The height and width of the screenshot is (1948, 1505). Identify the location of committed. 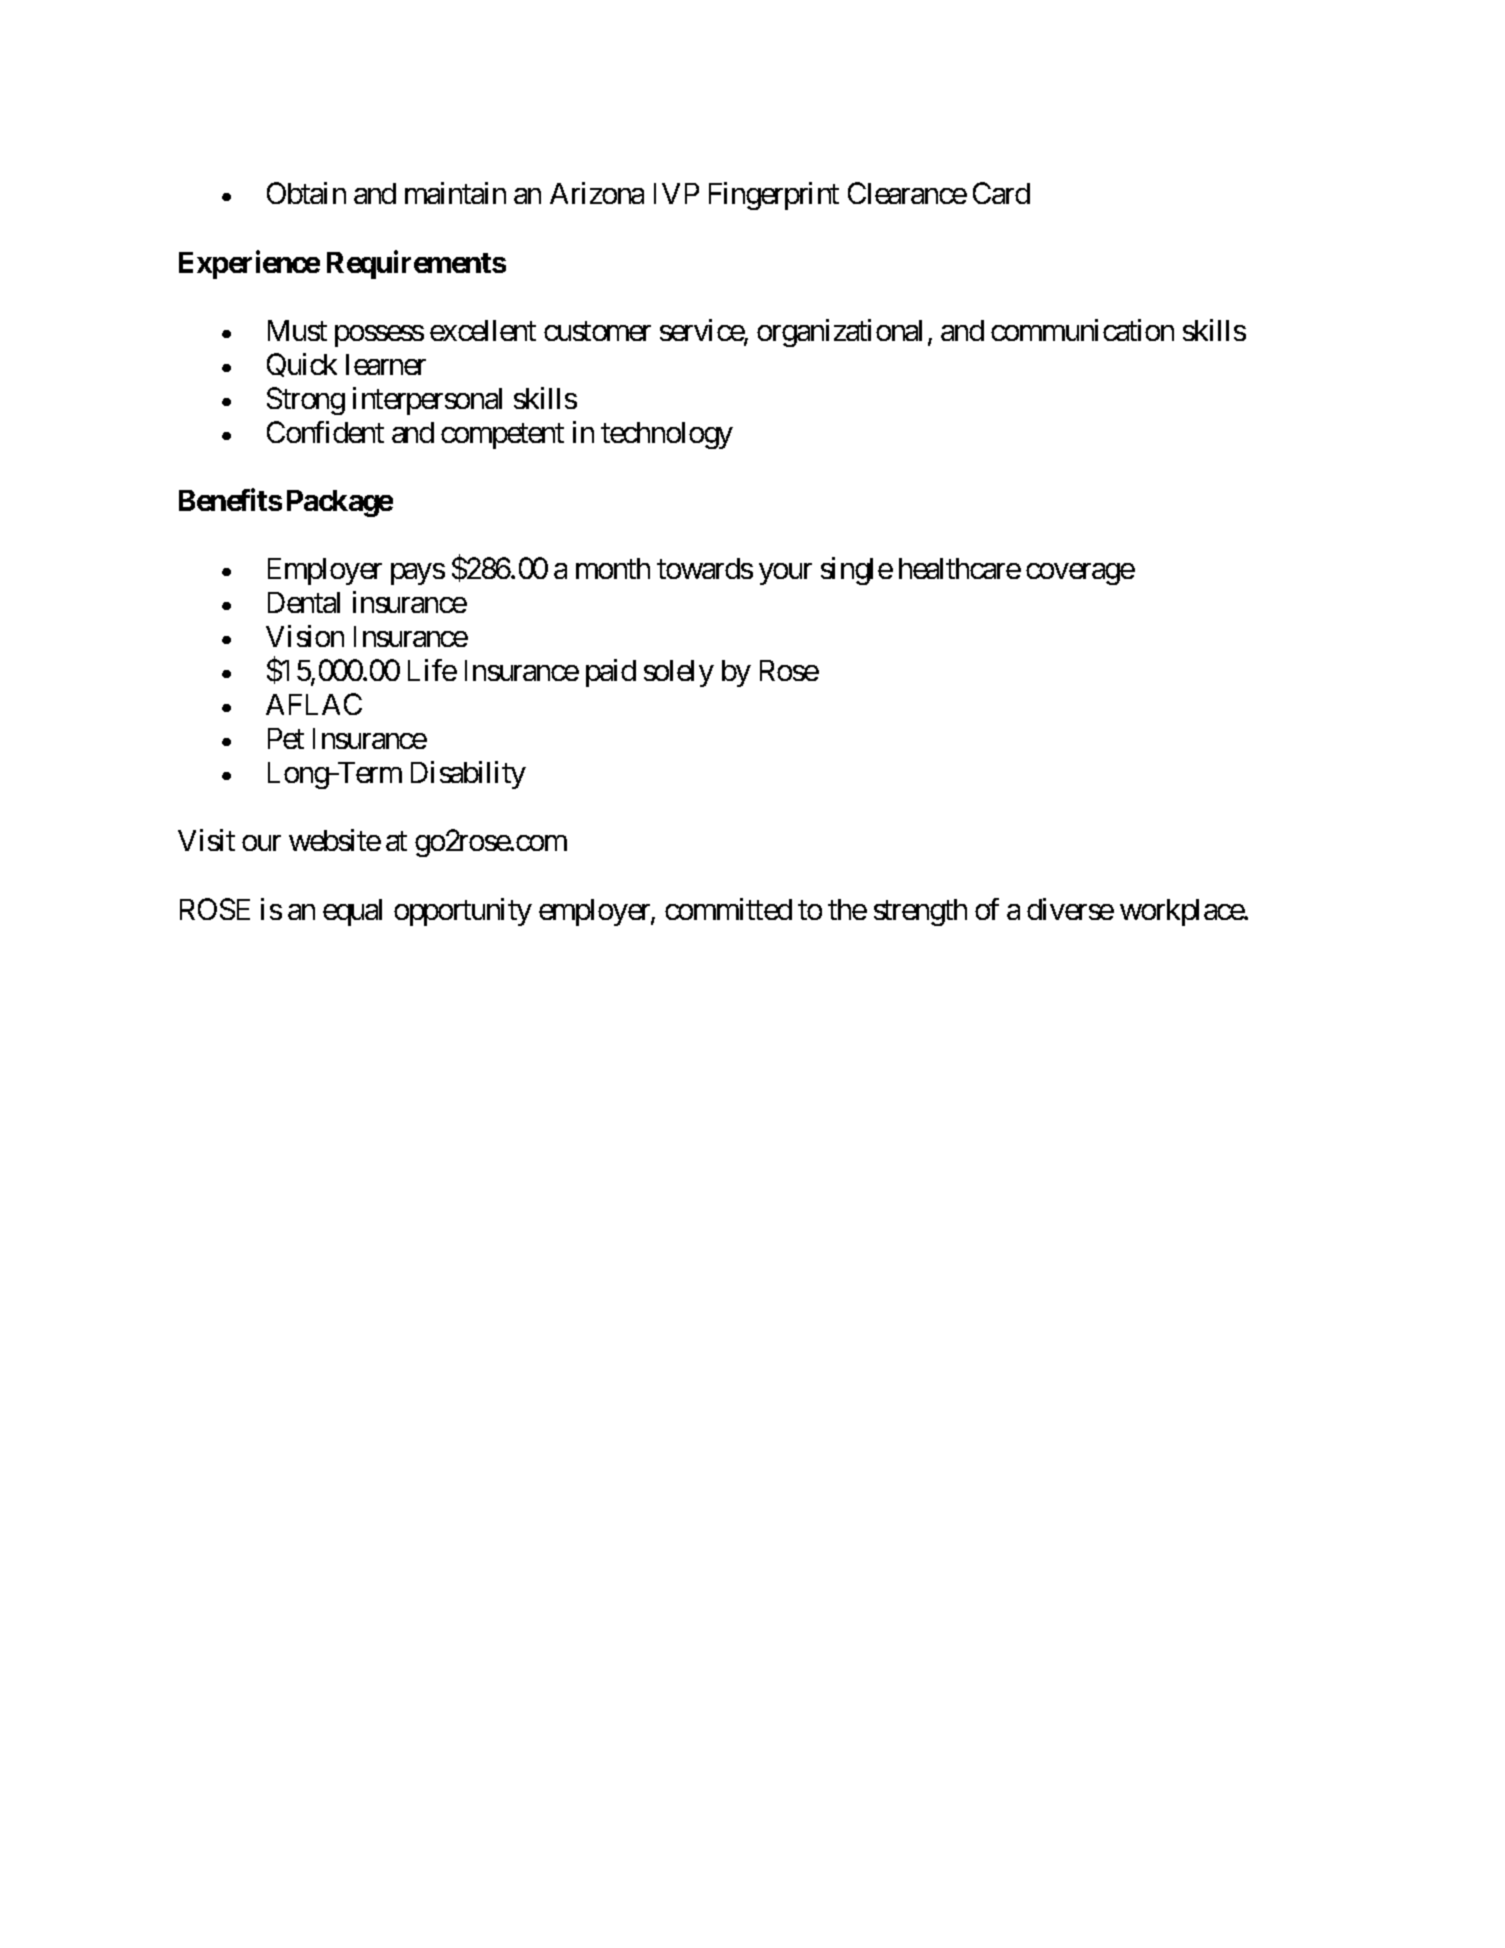
(728, 909).
